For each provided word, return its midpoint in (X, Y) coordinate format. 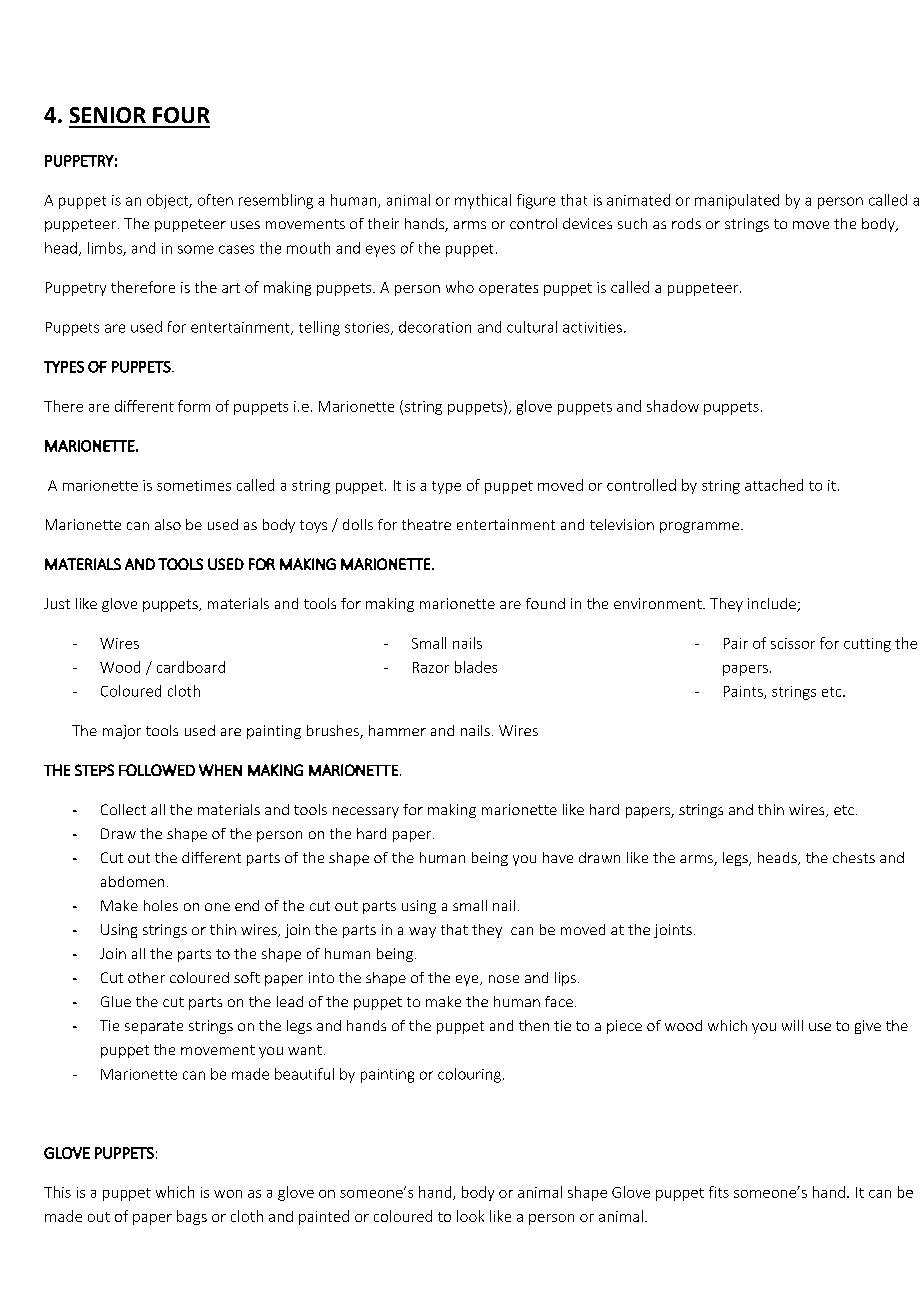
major (122, 732)
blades (476, 667)
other (146, 977)
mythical (483, 201)
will (792, 1025)
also (168, 524)
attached (774, 485)
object (169, 201)
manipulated (737, 201)
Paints (744, 692)
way (422, 932)
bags (192, 1217)
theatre (426, 524)
